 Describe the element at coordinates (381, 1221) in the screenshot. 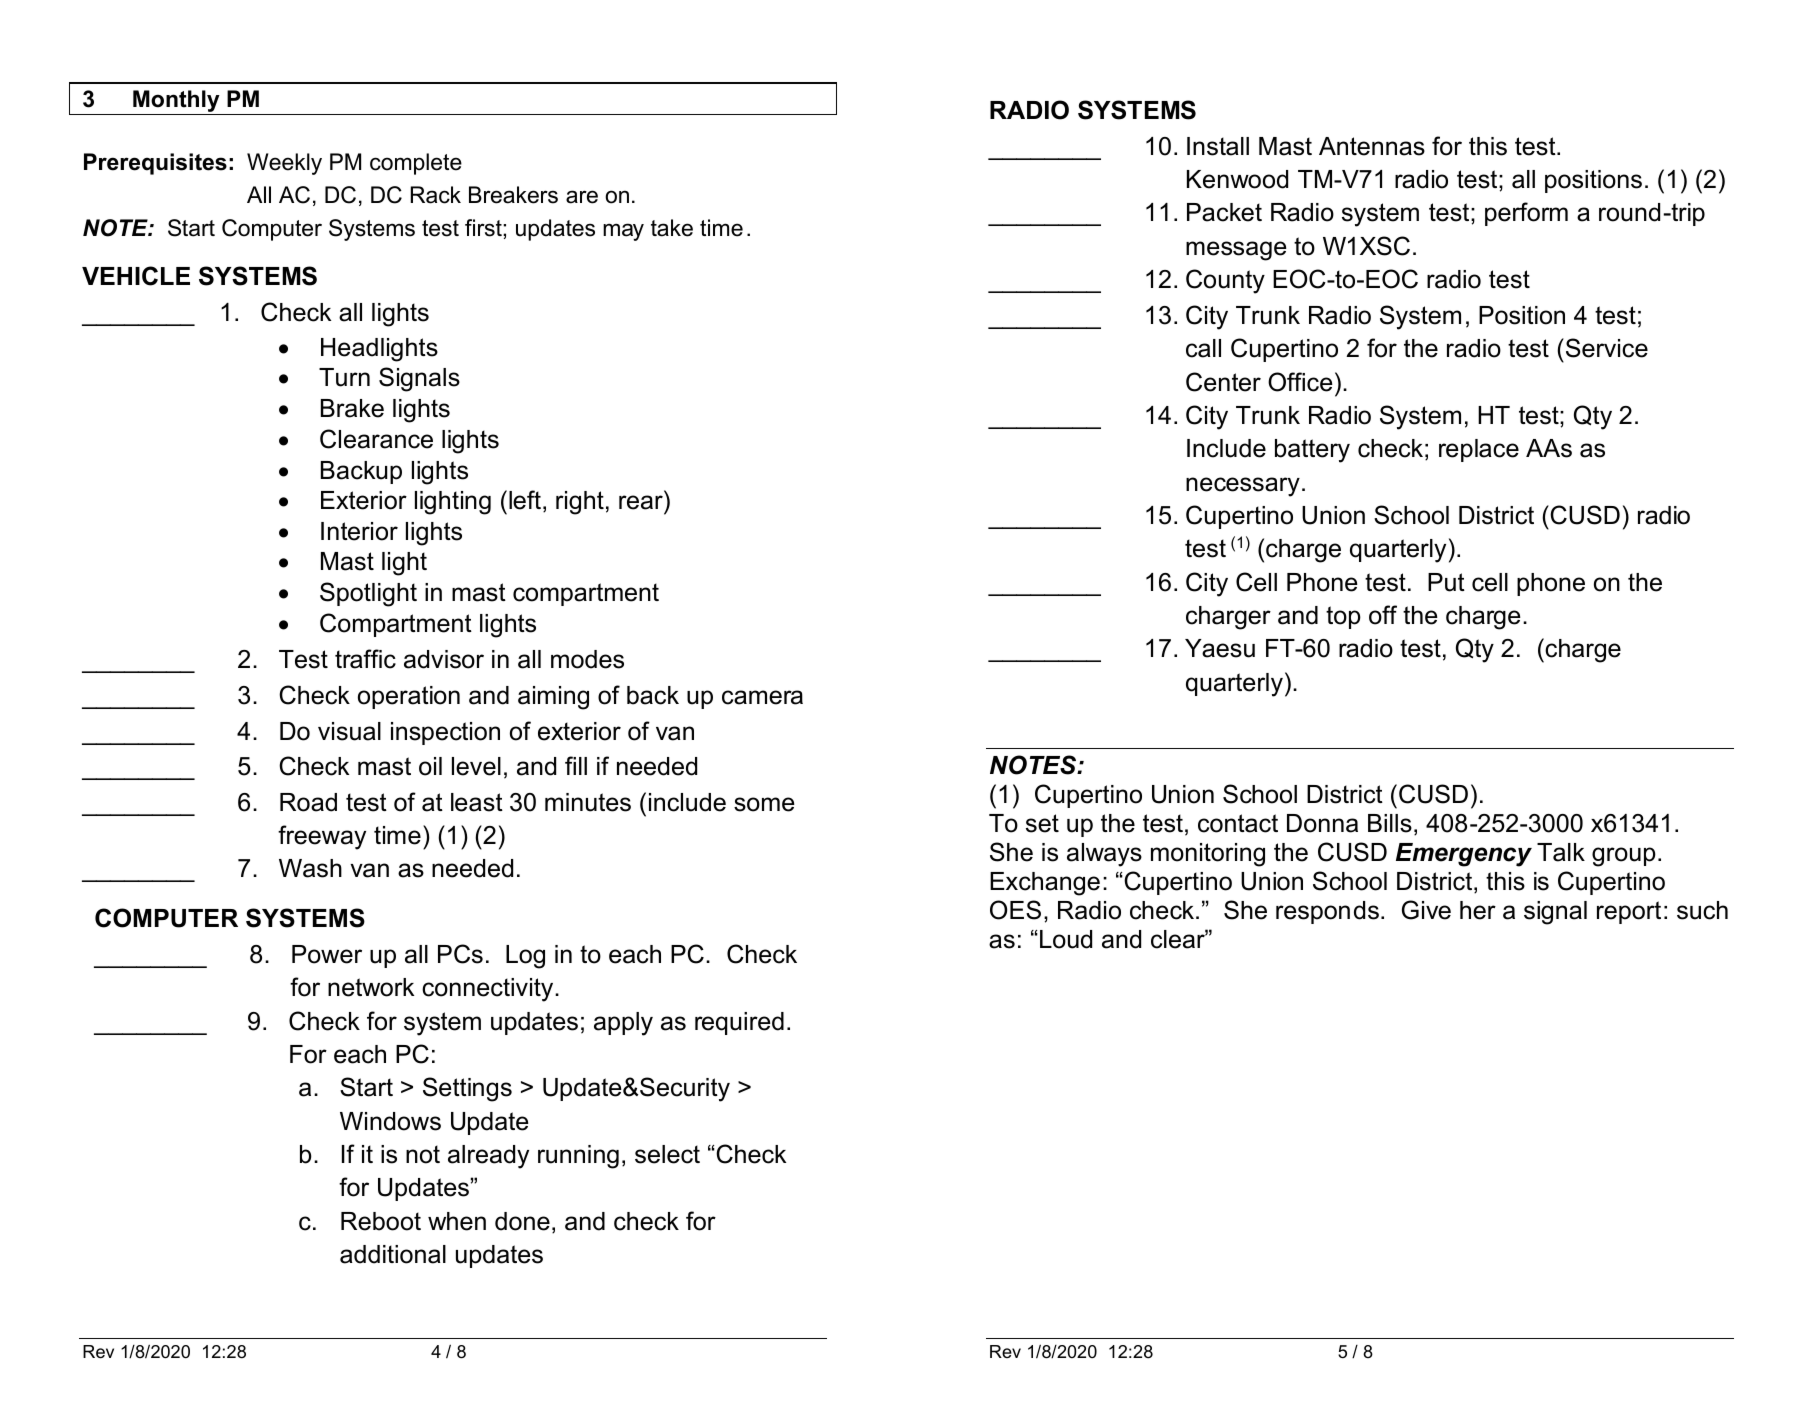

I see `Reboot` at that location.
